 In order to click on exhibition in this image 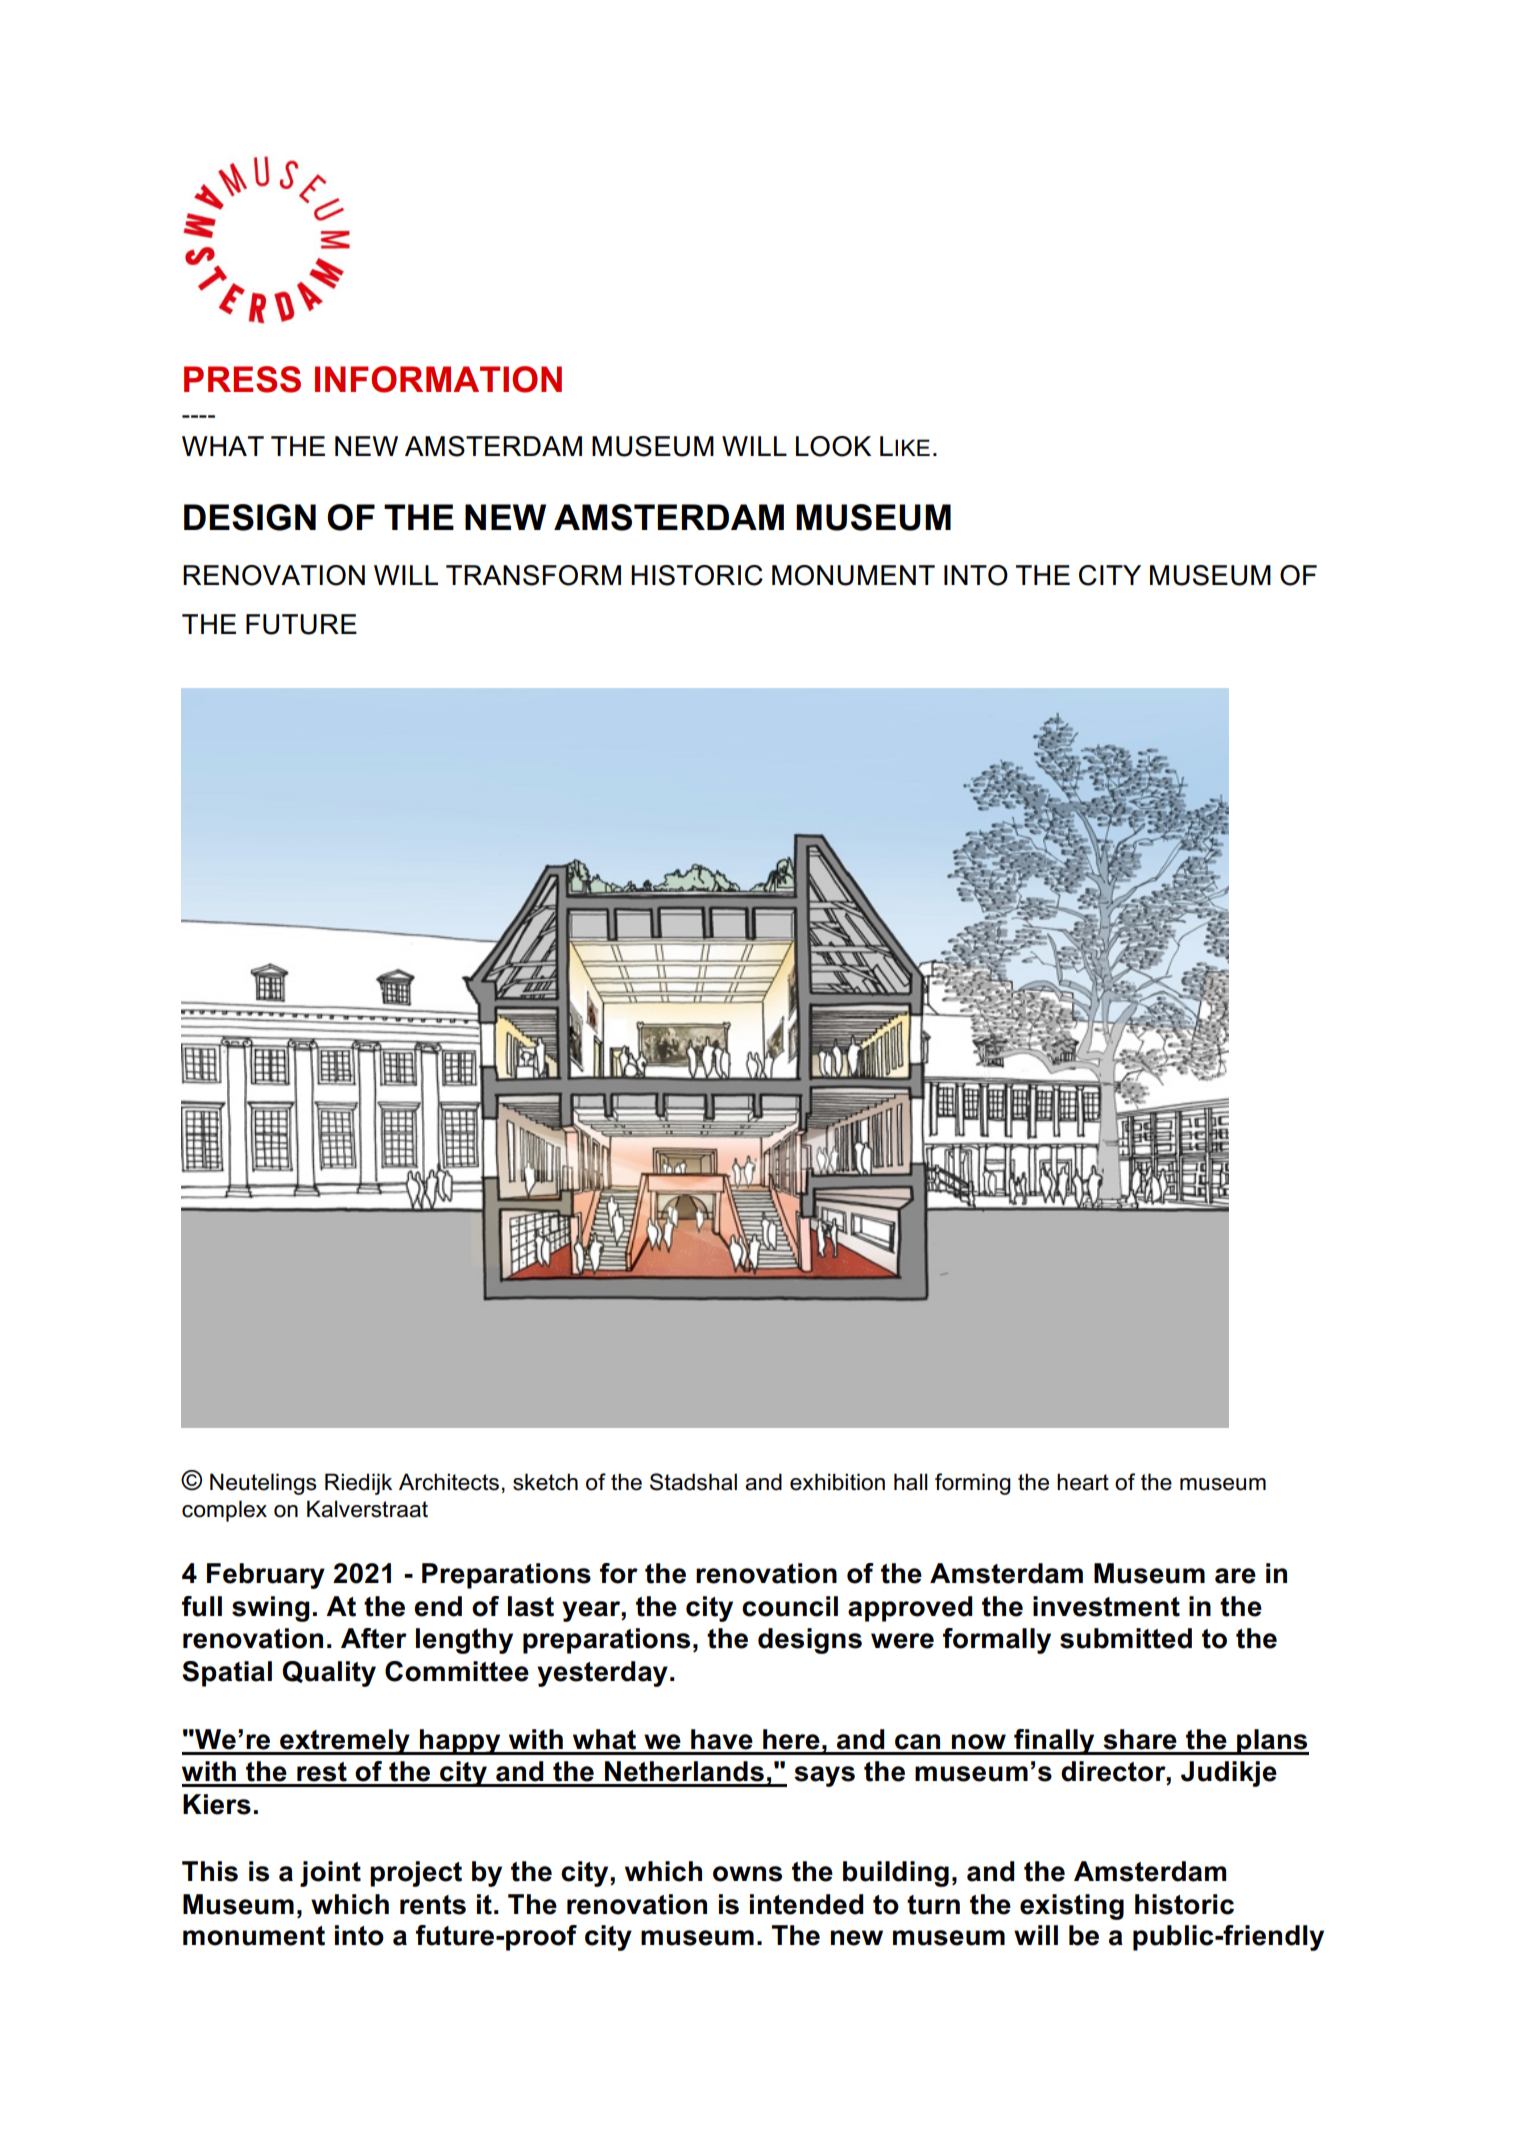, I will do `click(837, 1482)`.
